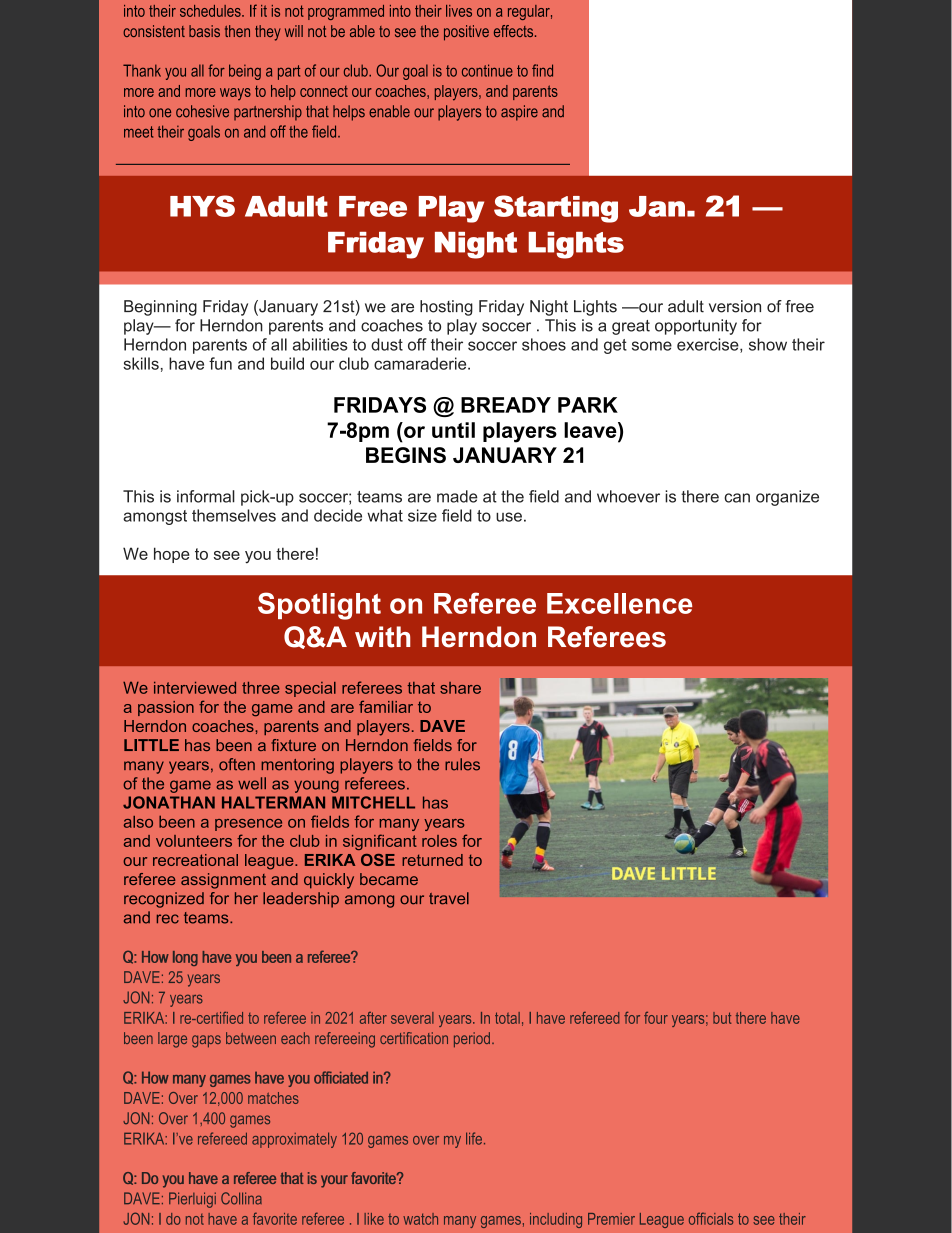 Image resolution: width=952 pixels, height=1233 pixels. I want to click on officials, so click(711, 1218).
